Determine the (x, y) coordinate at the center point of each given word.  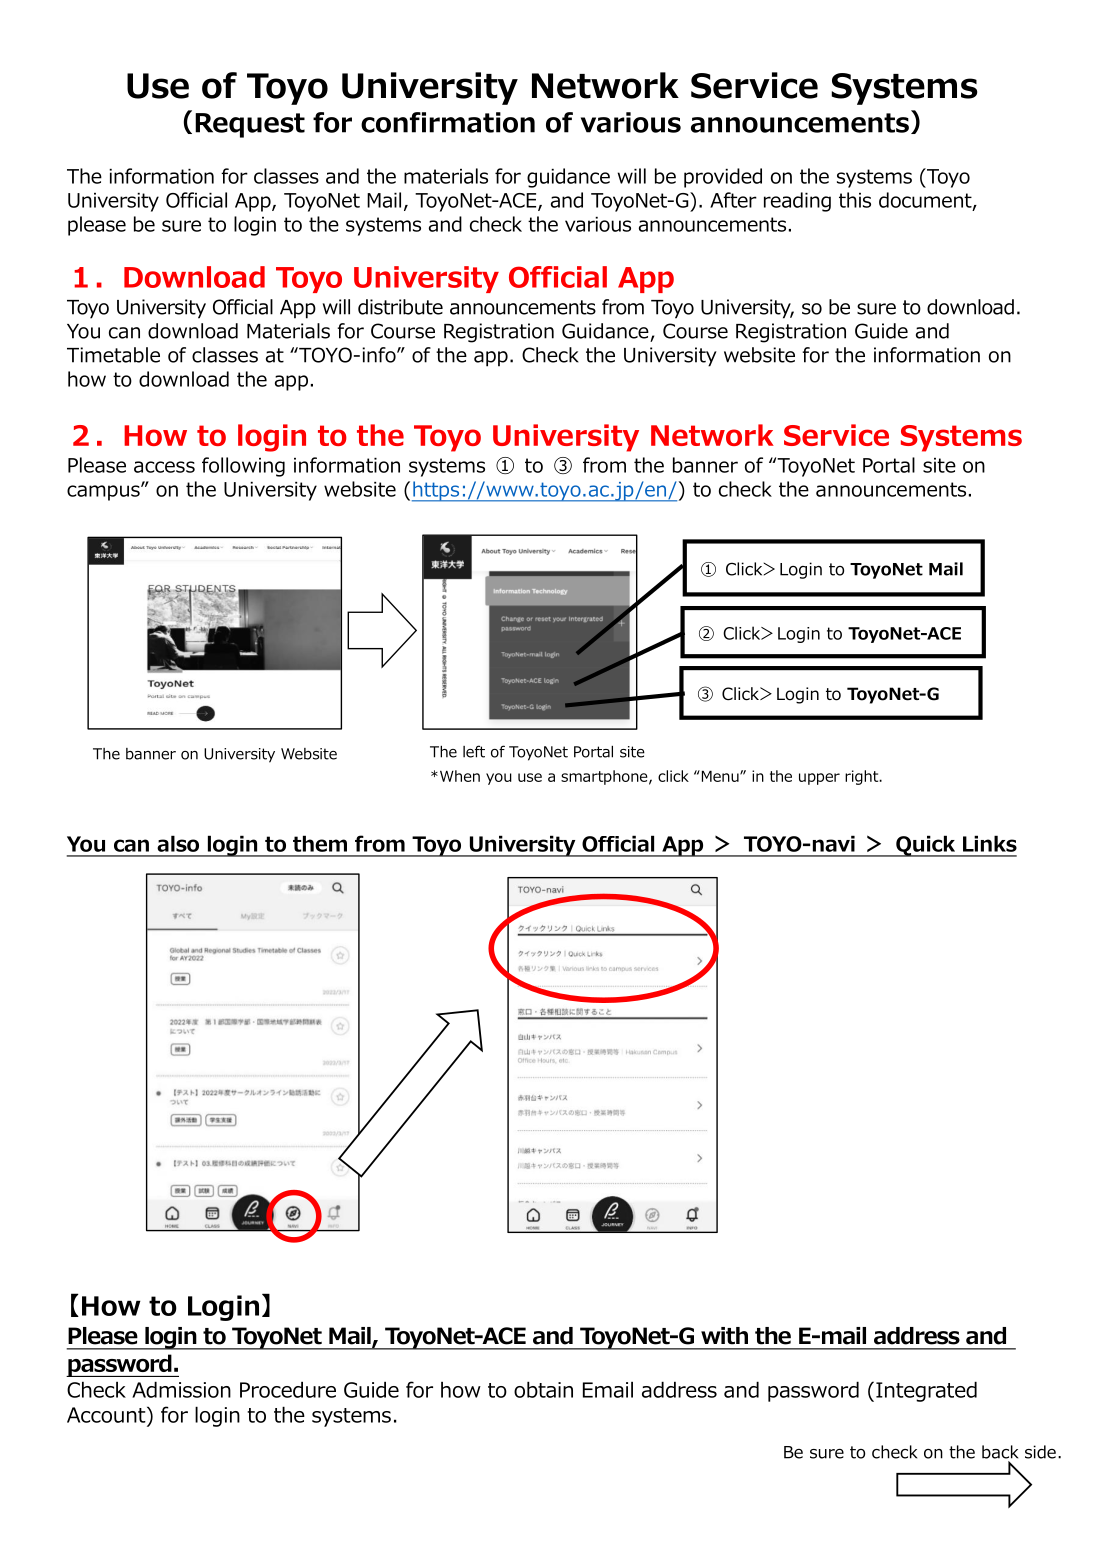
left (474, 751)
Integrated (926, 1391)
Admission (181, 1389)
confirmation (448, 122)
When (458, 776)
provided (723, 178)
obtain (543, 1389)
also (178, 843)
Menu (720, 776)
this (855, 200)
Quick (926, 846)
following (243, 467)
